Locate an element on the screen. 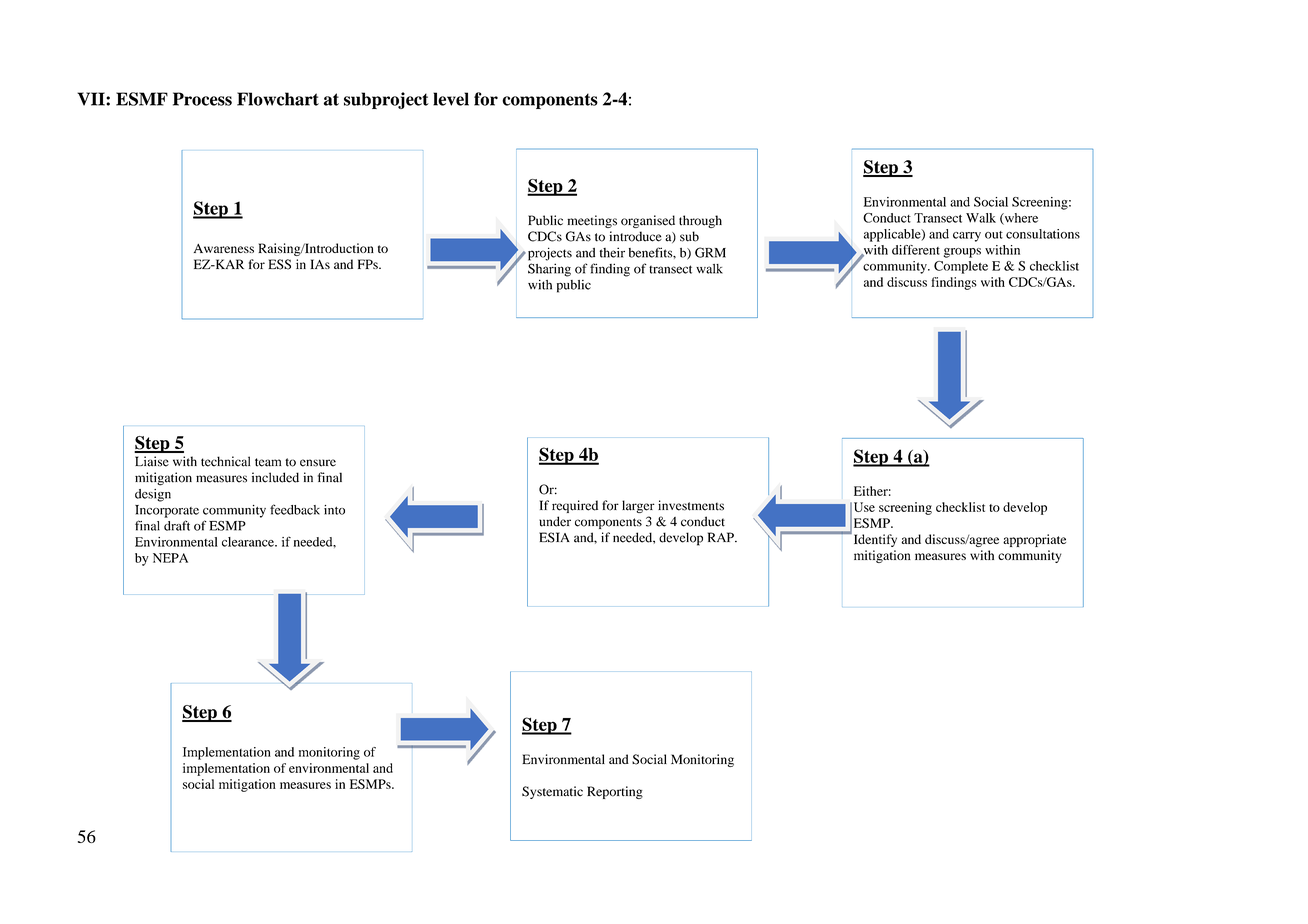  Awareness is located at coordinates (224, 248).
